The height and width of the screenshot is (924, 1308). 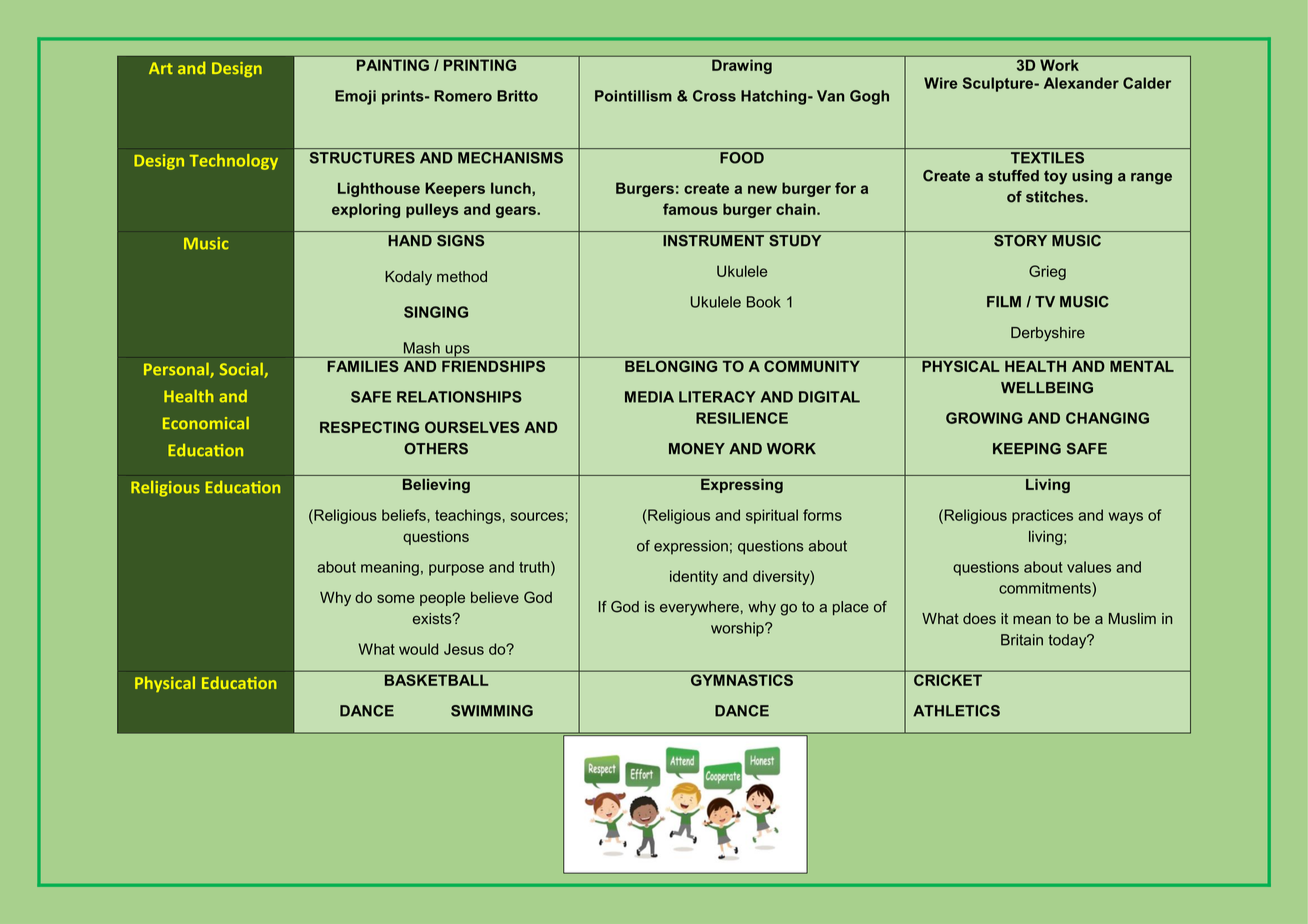 I want to click on Social, so click(x=242, y=370).
